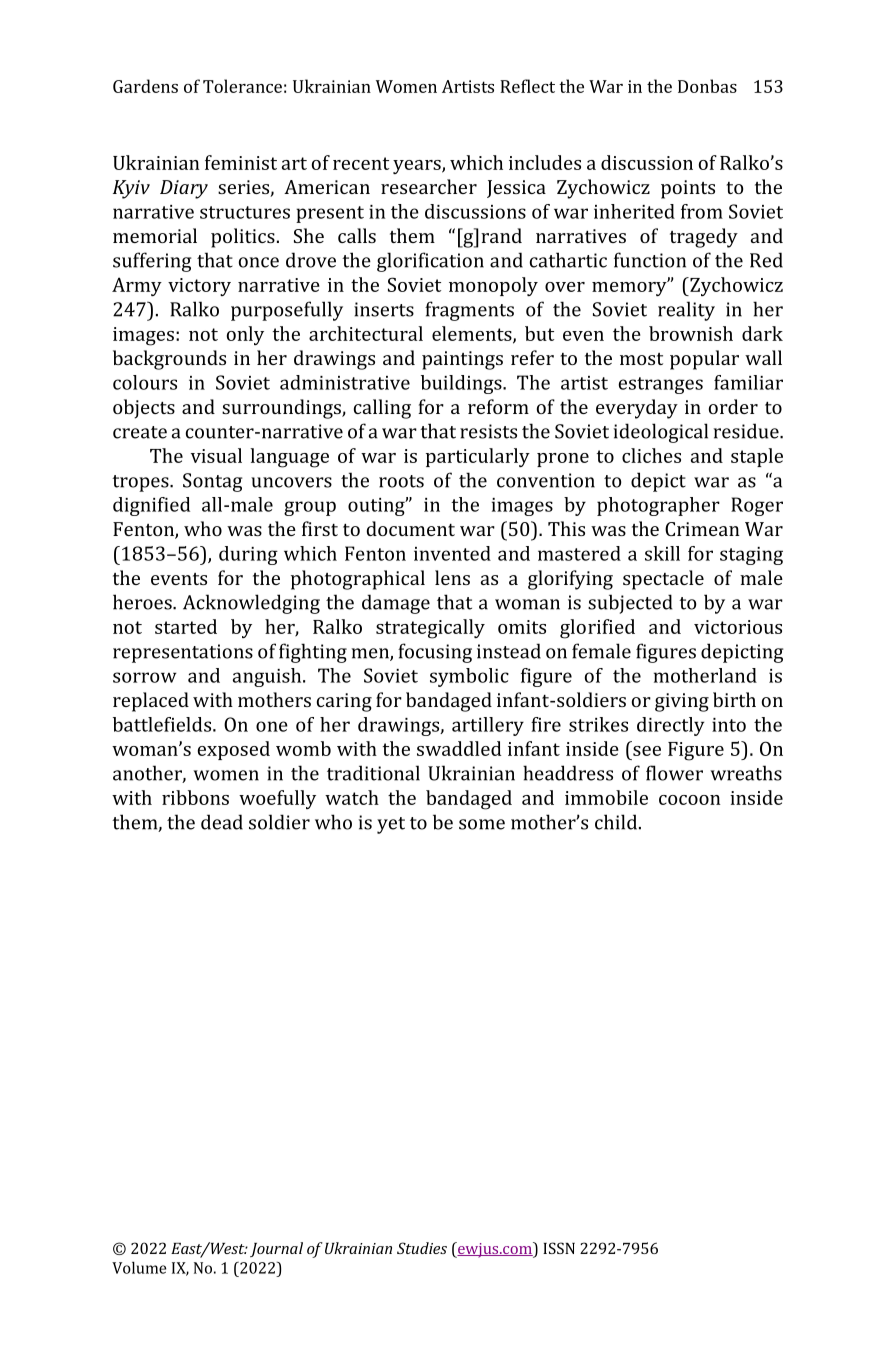 This document has height=1352, width=896. Describe the element at coordinates (469, 677) in the document. I see `symbolic` at that location.
